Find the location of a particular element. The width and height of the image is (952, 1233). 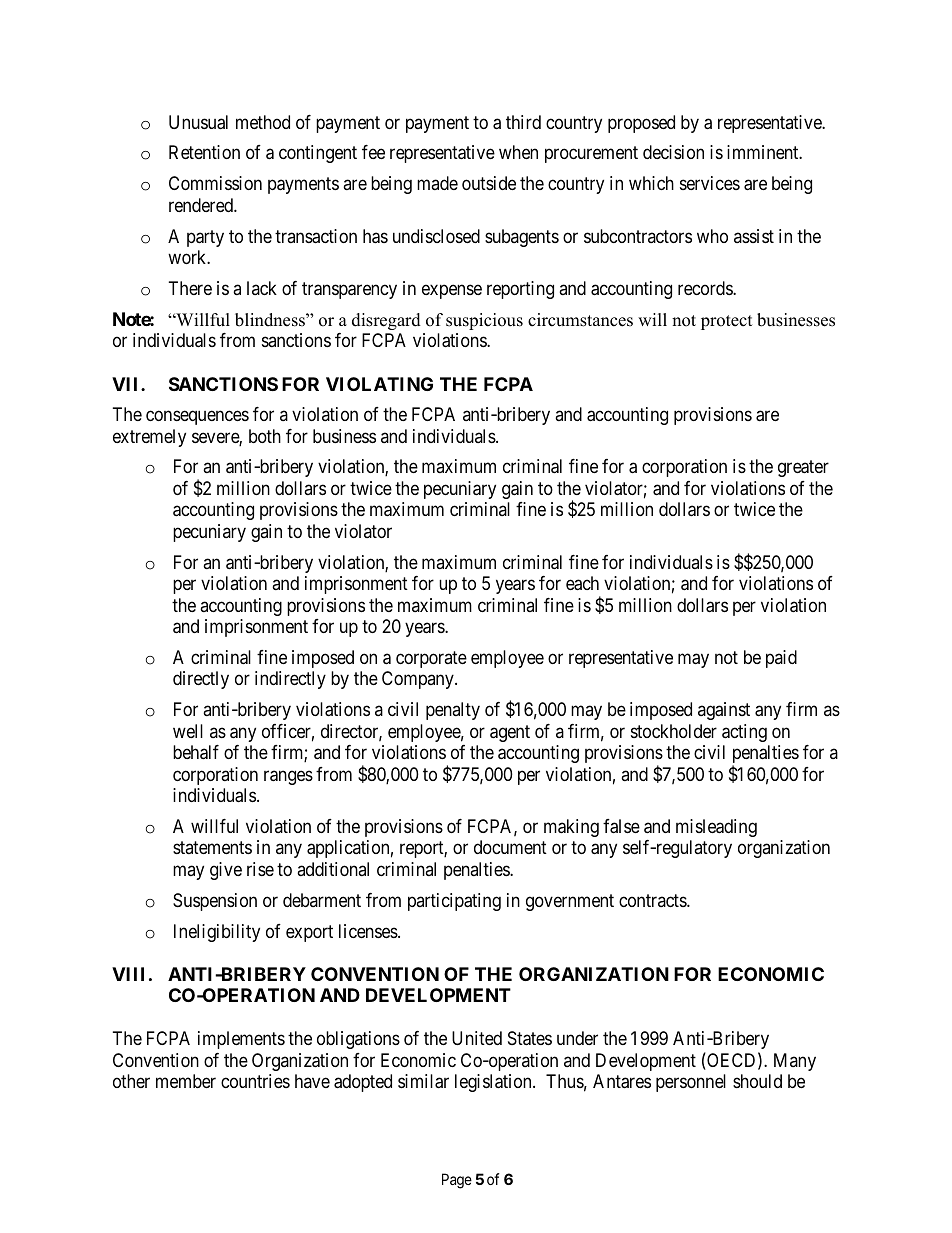

misleading is located at coordinates (716, 828).
